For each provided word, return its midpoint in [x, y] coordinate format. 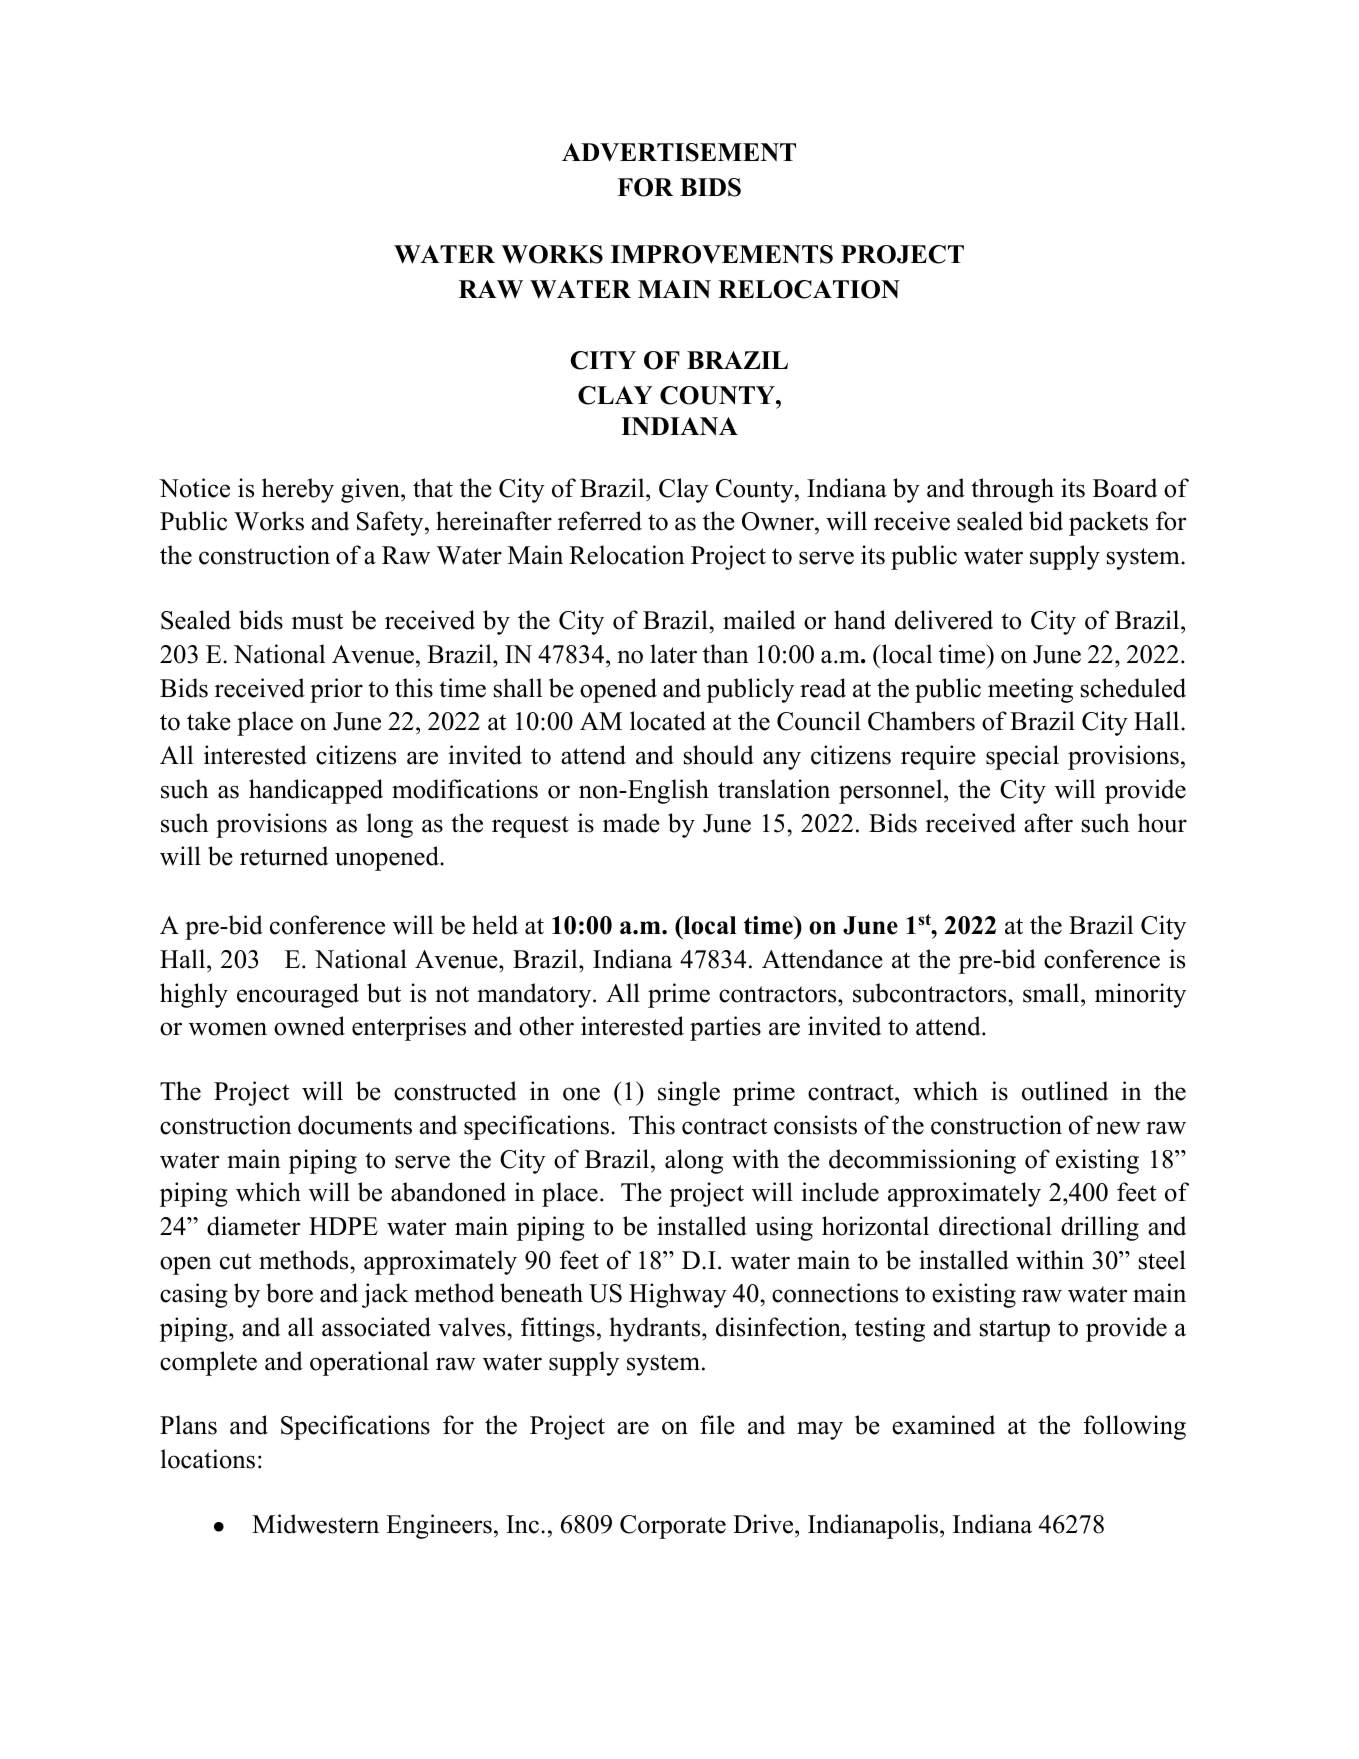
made [631, 823]
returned [284, 856]
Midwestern [315, 1524]
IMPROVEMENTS [722, 254]
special [1022, 757]
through [1012, 490]
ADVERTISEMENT [679, 152]
